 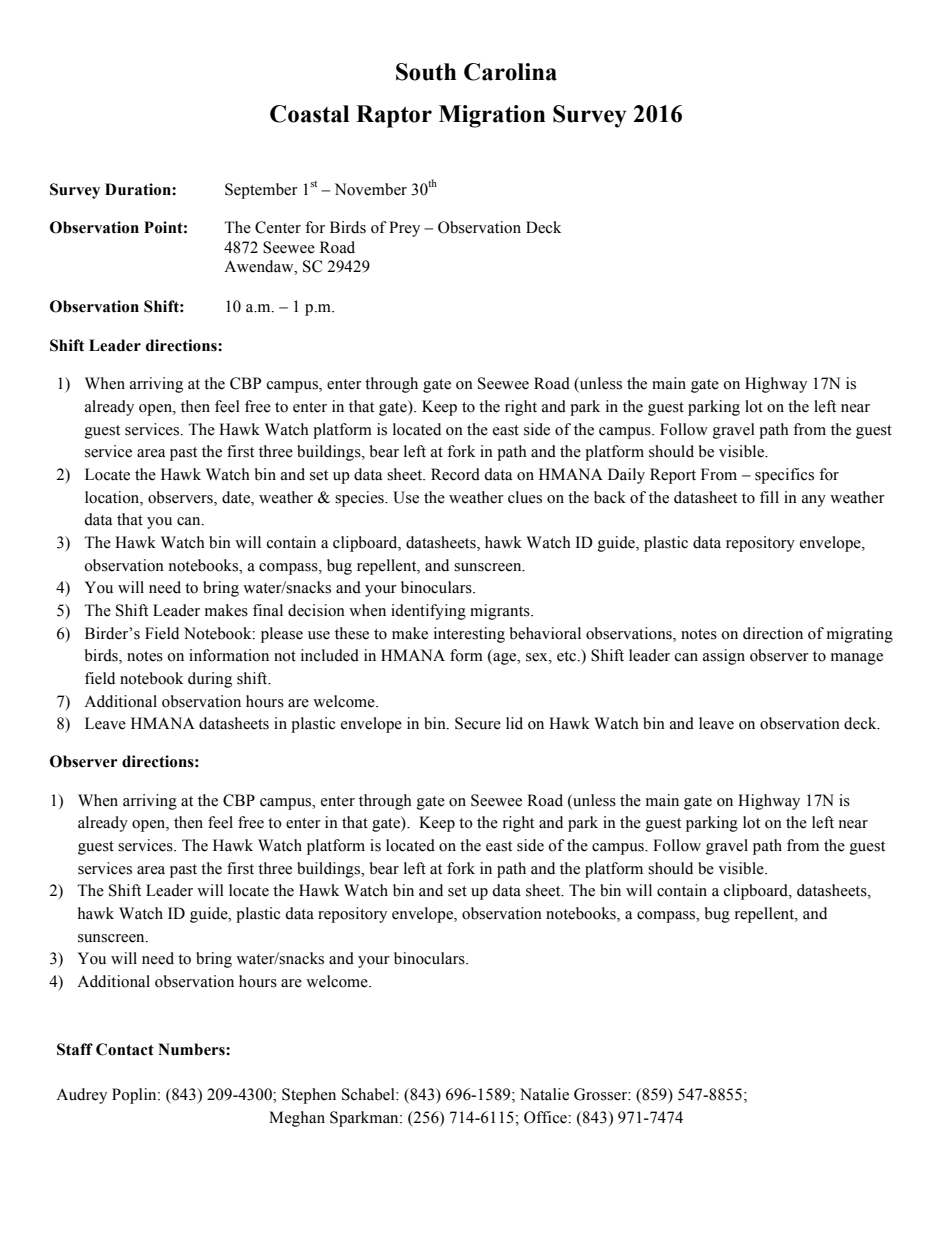 I want to click on Record, so click(x=455, y=474).
